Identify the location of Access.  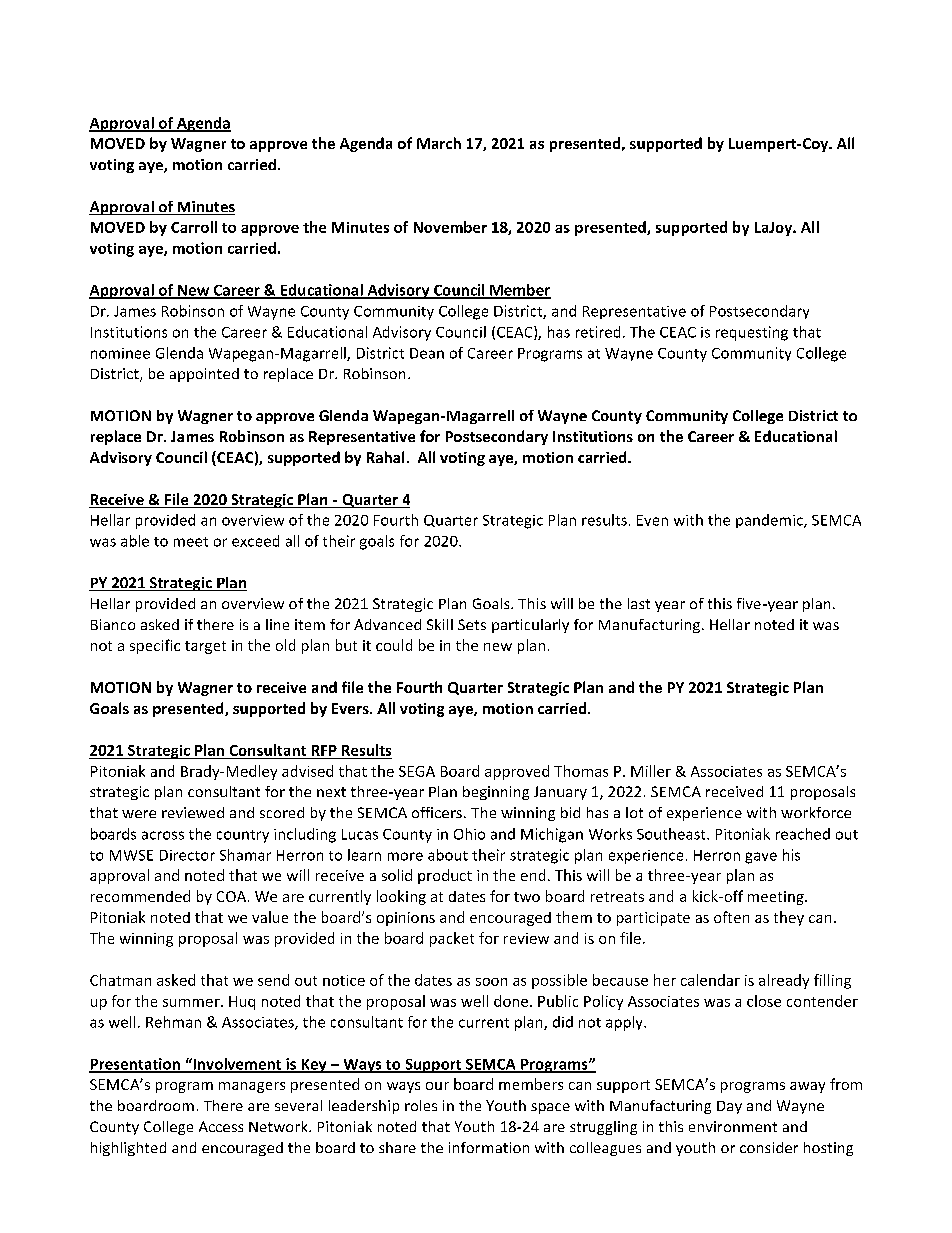
(221, 1126).
